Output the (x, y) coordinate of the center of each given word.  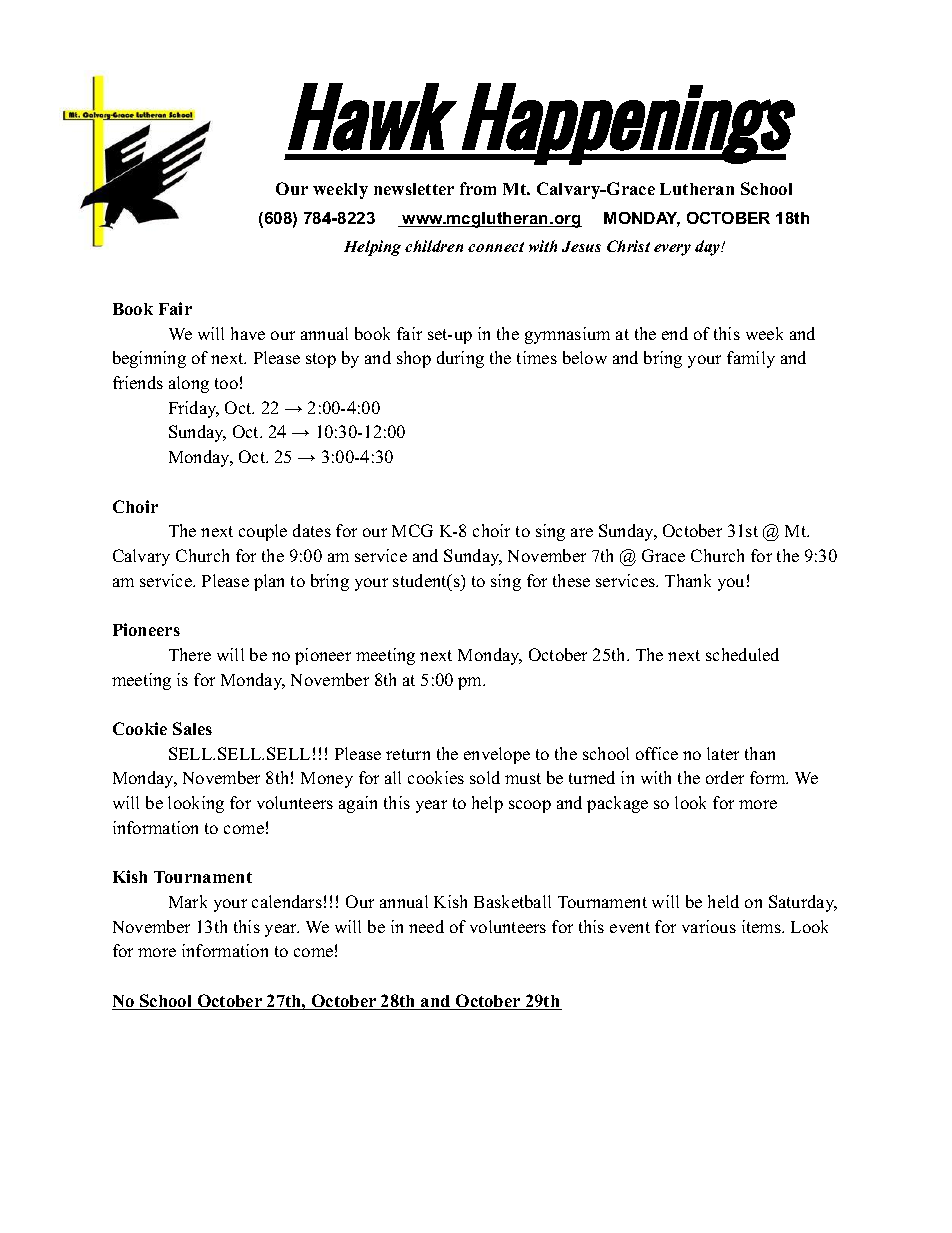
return (408, 754)
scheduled (742, 654)
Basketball (512, 901)
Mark (188, 901)
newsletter (414, 189)
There (190, 654)
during (460, 359)
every (672, 250)
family (751, 359)
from (478, 188)
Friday (194, 409)
